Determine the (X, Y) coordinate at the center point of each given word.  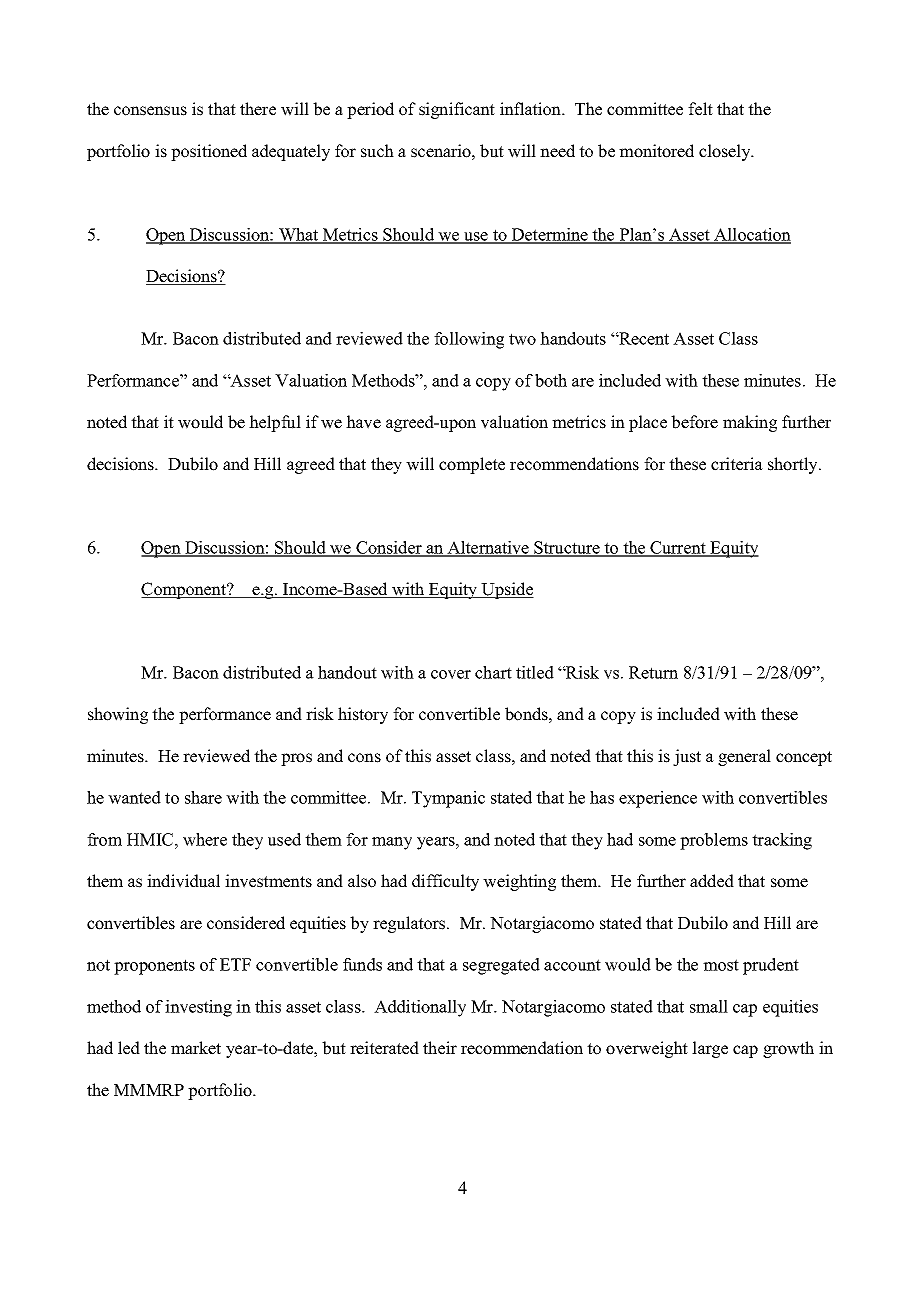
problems (714, 841)
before (694, 422)
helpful (275, 423)
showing (118, 715)
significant (457, 110)
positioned (209, 152)
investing (198, 1008)
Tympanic (448, 799)
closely (726, 152)
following (469, 340)
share (203, 797)
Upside (507, 590)
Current (678, 548)
